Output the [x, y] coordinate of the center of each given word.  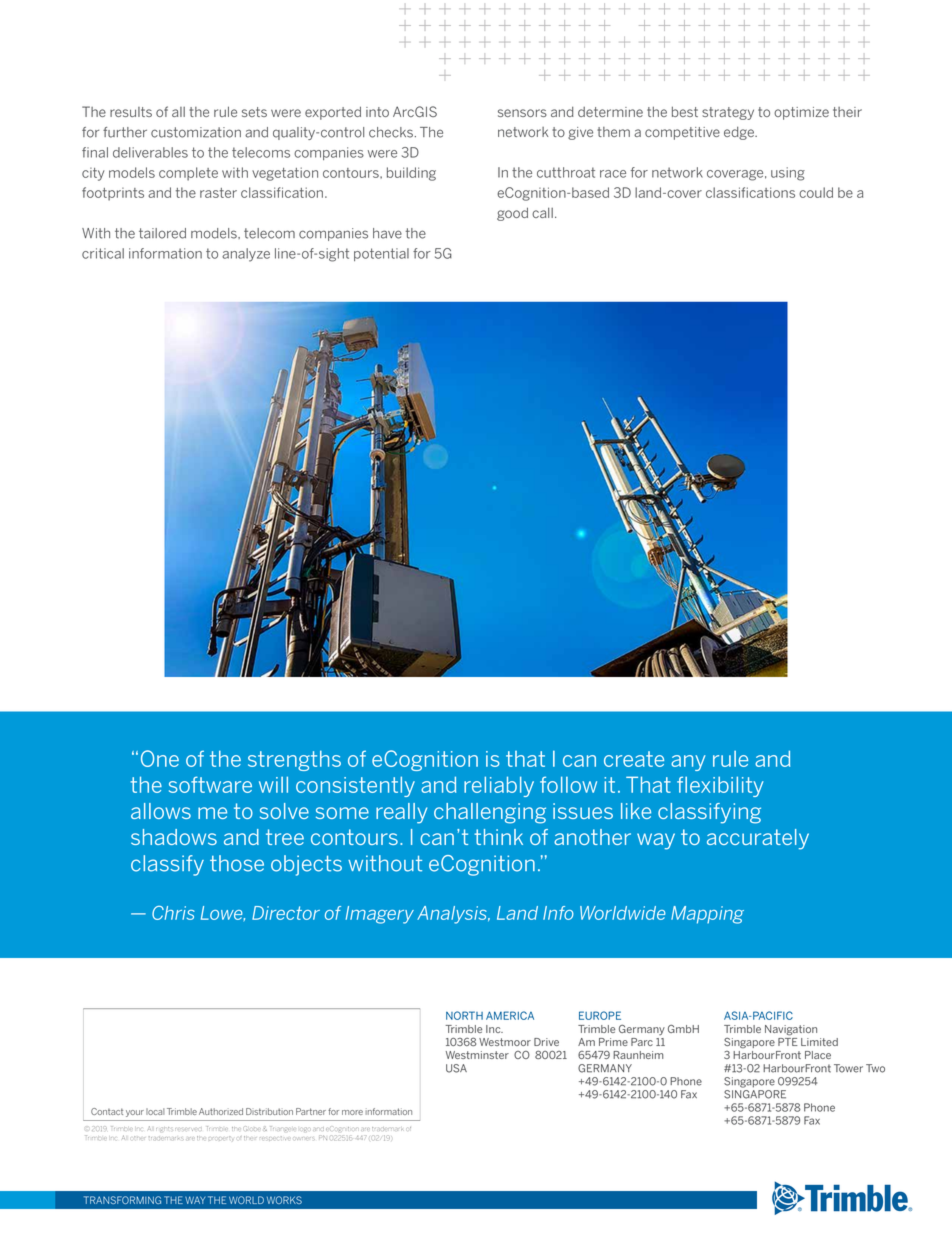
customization [196, 132]
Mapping [707, 915]
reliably [499, 786]
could [816, 192]
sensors [522, 113]
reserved [188, 1129]
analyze [246, 255]
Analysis [453, 915]
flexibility [720, 786]
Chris [173, 913]
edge [740, 133]
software [210, 784]
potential [381, 254]
